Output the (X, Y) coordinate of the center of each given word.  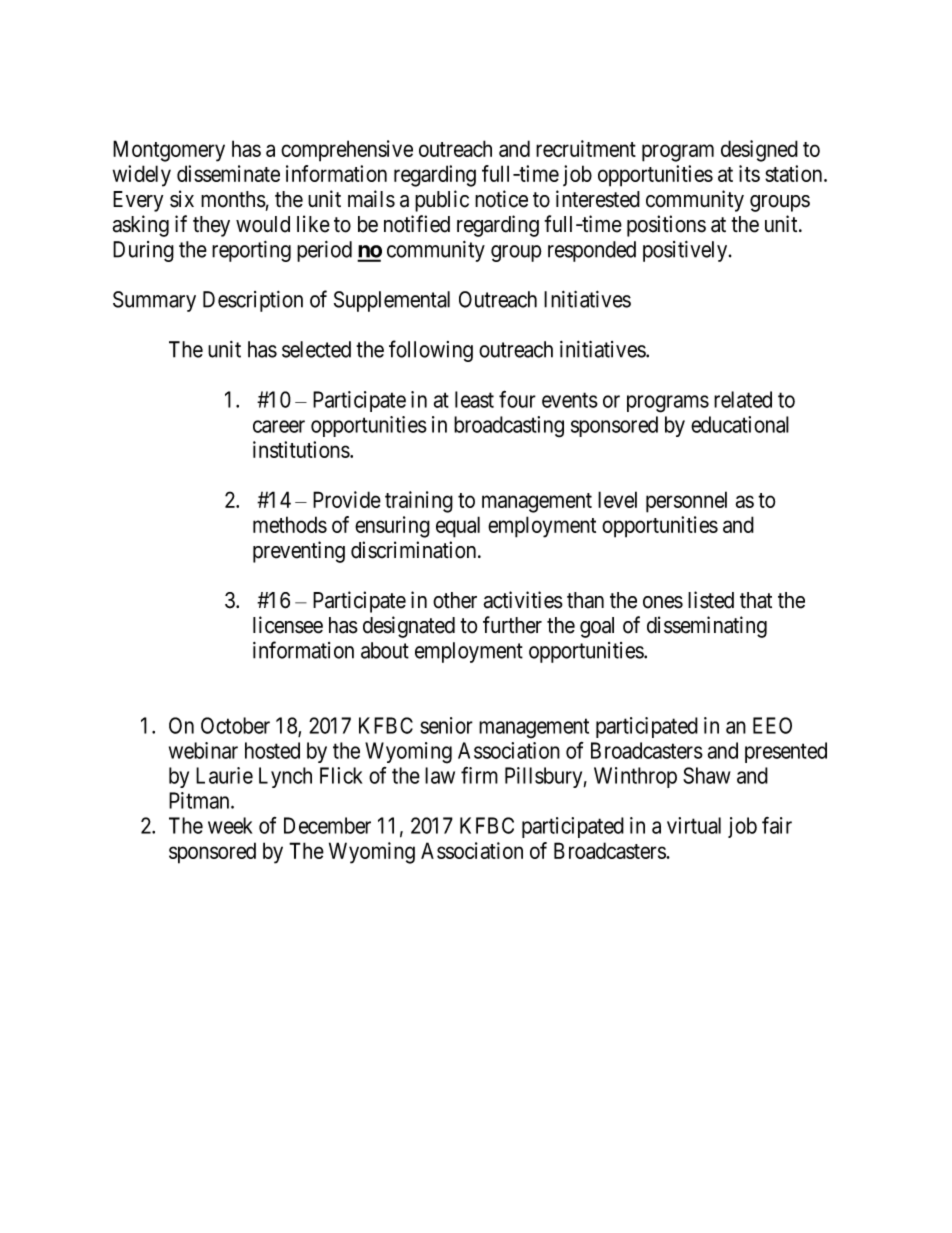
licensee (288, 625)
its (749, 173)
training (419, 502)
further (512, 625)
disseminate (228, 173)
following (431, 351)
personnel (686, 502)
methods (290, 524)
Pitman (200, 800)
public (442, 201)
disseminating (707, 627)
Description (253, 301)
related (743, 399)
